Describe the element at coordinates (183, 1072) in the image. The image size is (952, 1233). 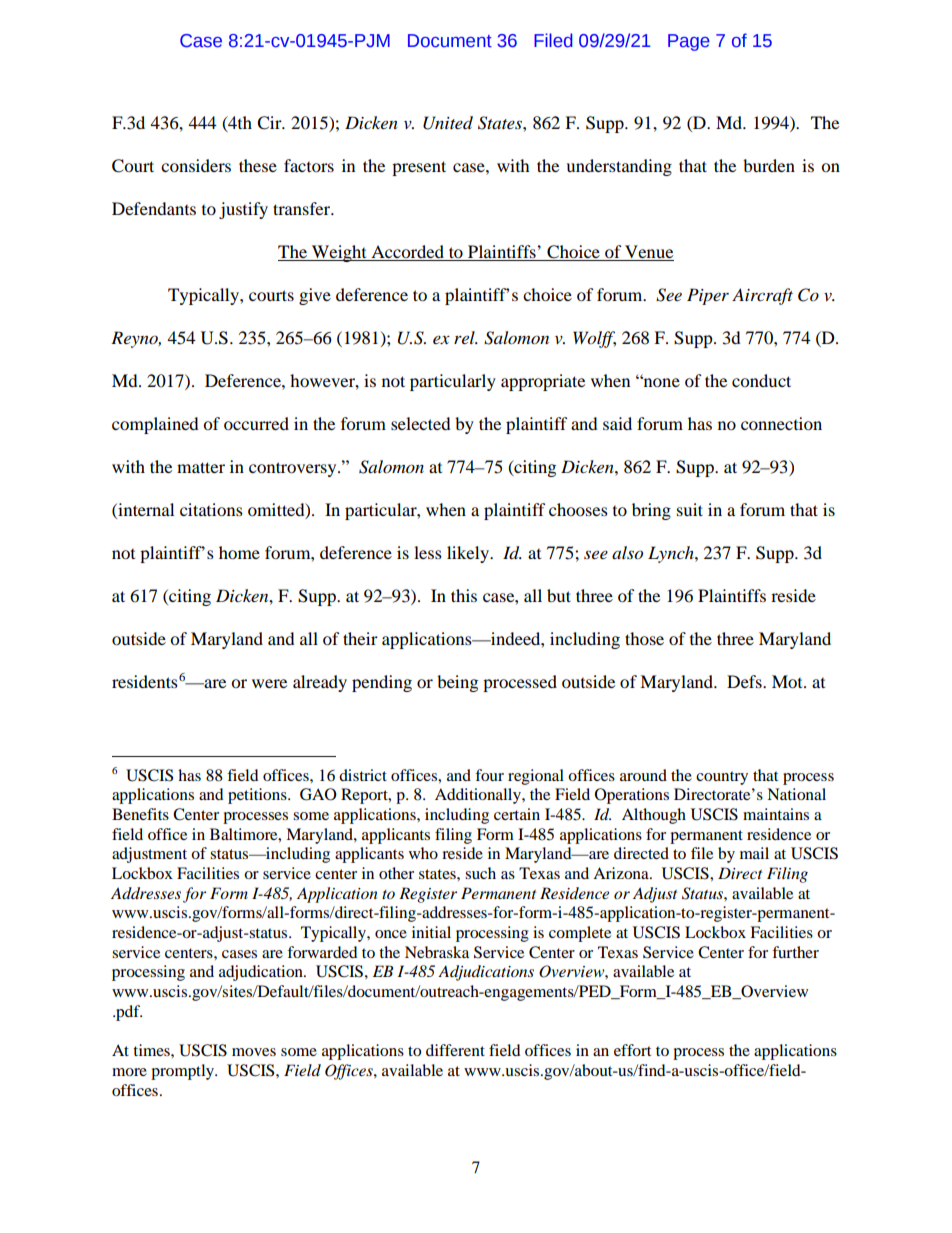
I see `promptly` at that location.
